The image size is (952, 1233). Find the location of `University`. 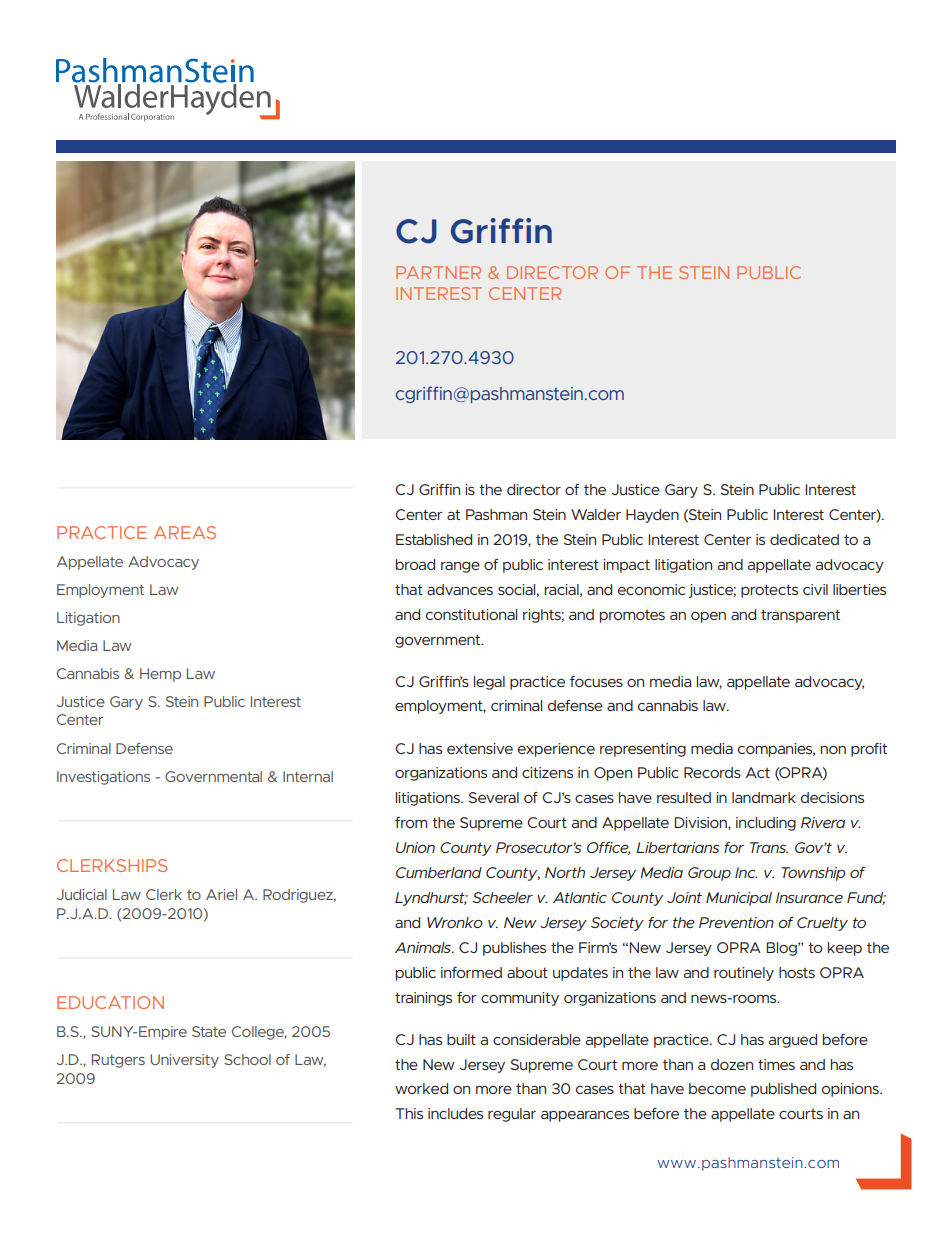

University is located at coordinates (184, 1061).
